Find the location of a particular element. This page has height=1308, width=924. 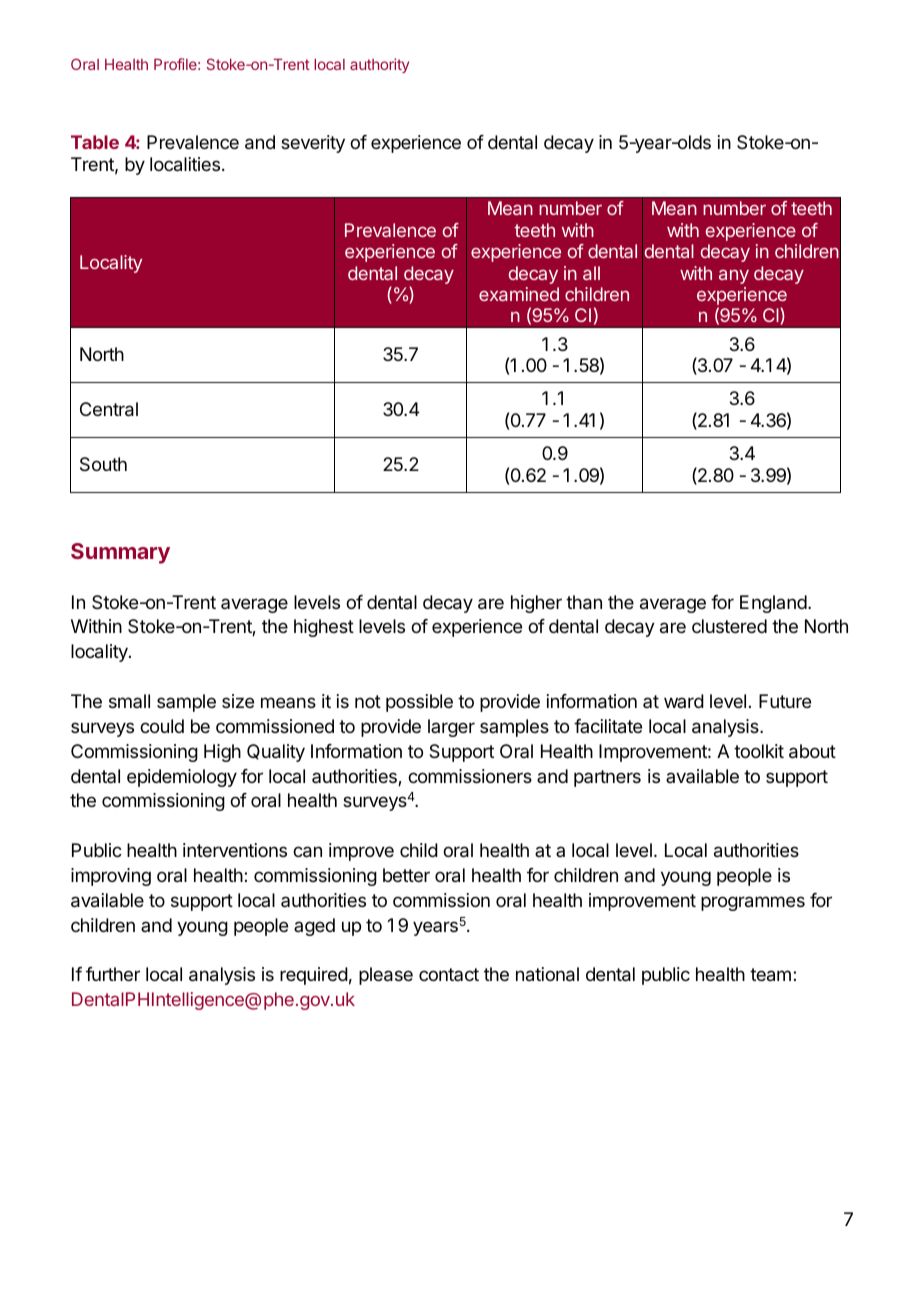

further is located at coordinates (113, 974).
